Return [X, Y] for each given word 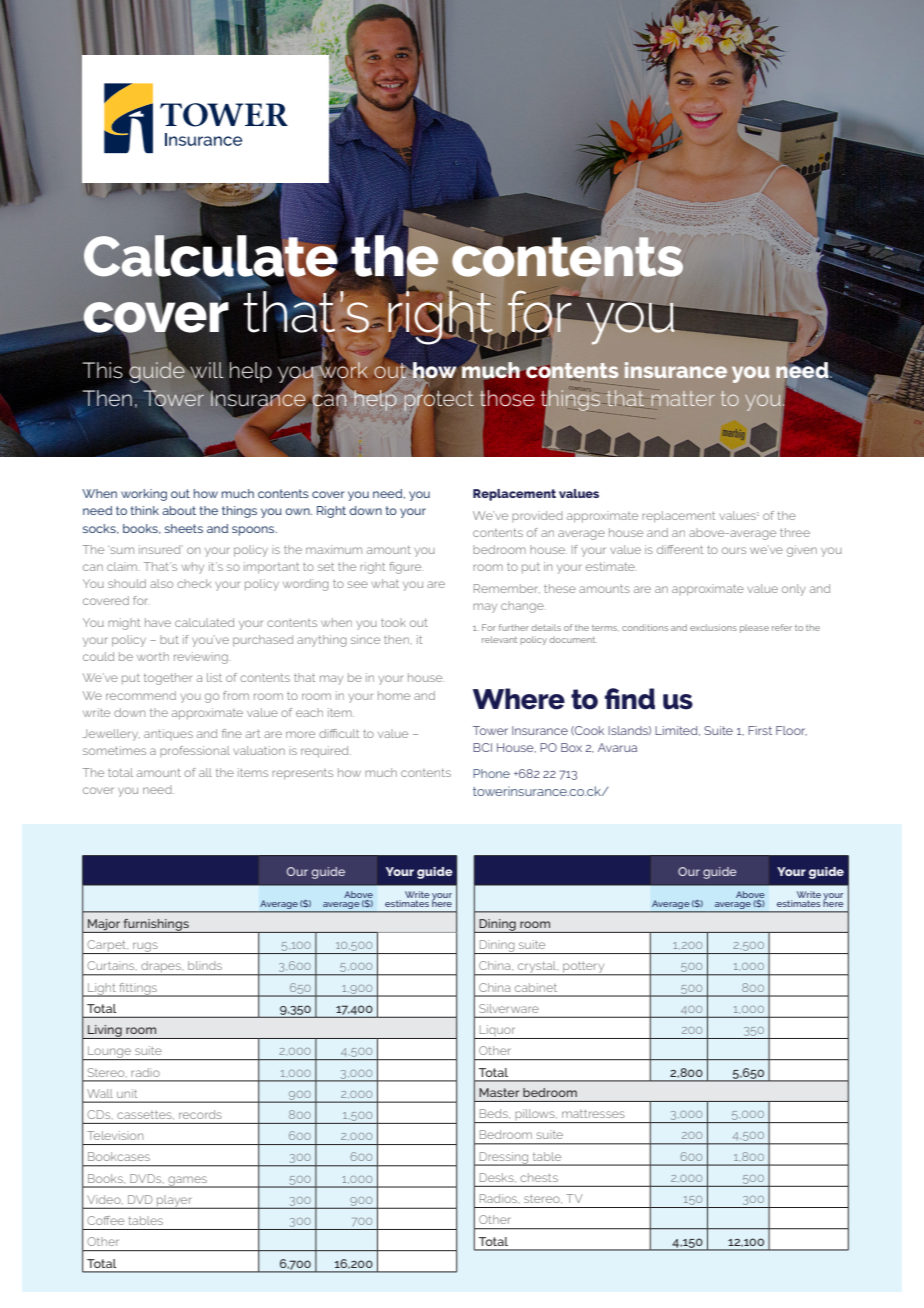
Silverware [509, 1008]
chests [539, 1177]
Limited [677, 731]
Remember [507, 588]
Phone [491, 773]
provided [537, 516]
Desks [498, 1178]
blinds [205, 965]
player [175, 1202]
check [194, 583]
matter [683, 398]
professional [195, 751]
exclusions [713, 627]
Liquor [497, 1032]
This [102, 370]
